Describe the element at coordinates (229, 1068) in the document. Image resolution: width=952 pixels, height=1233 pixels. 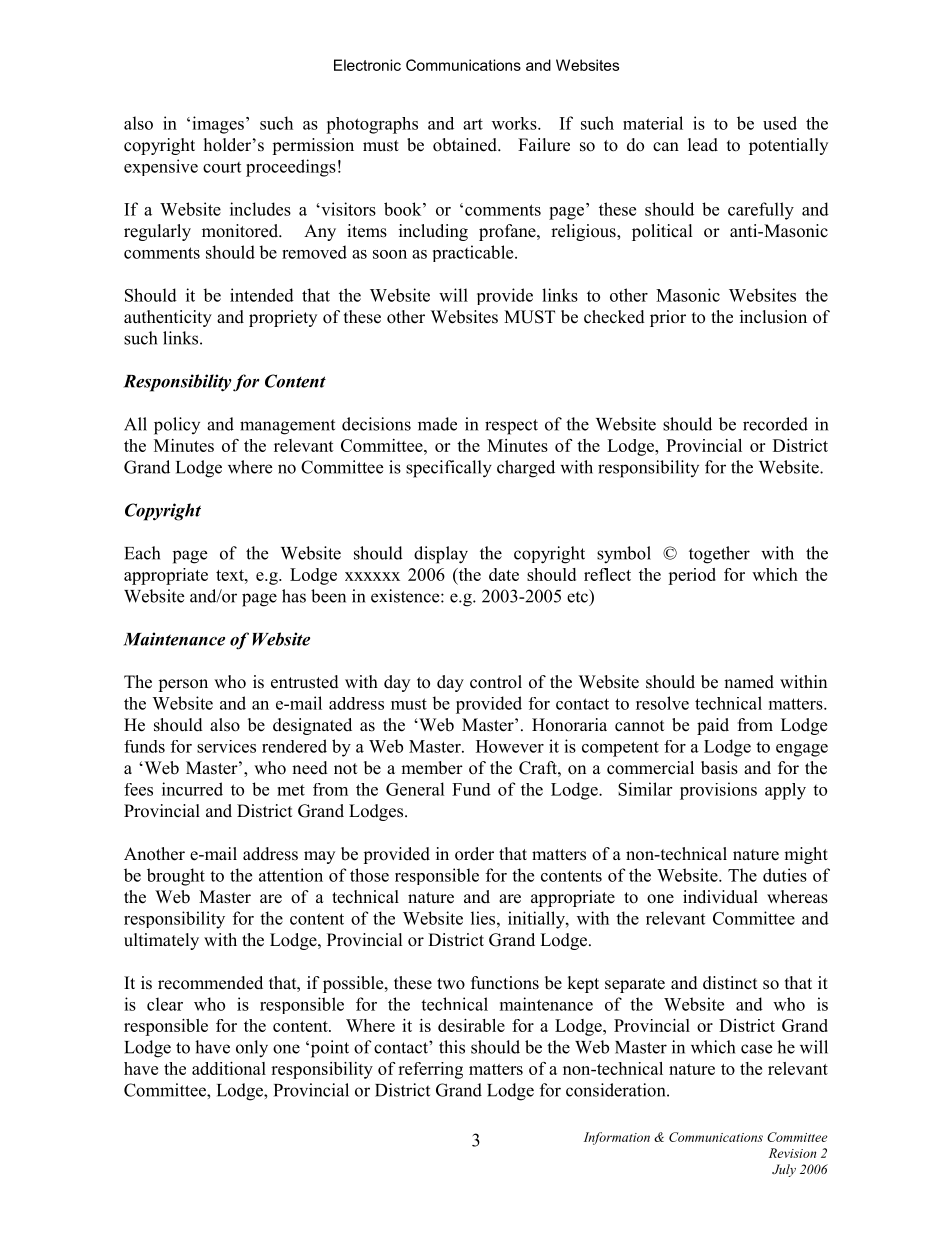
I see `additional` at that location.
